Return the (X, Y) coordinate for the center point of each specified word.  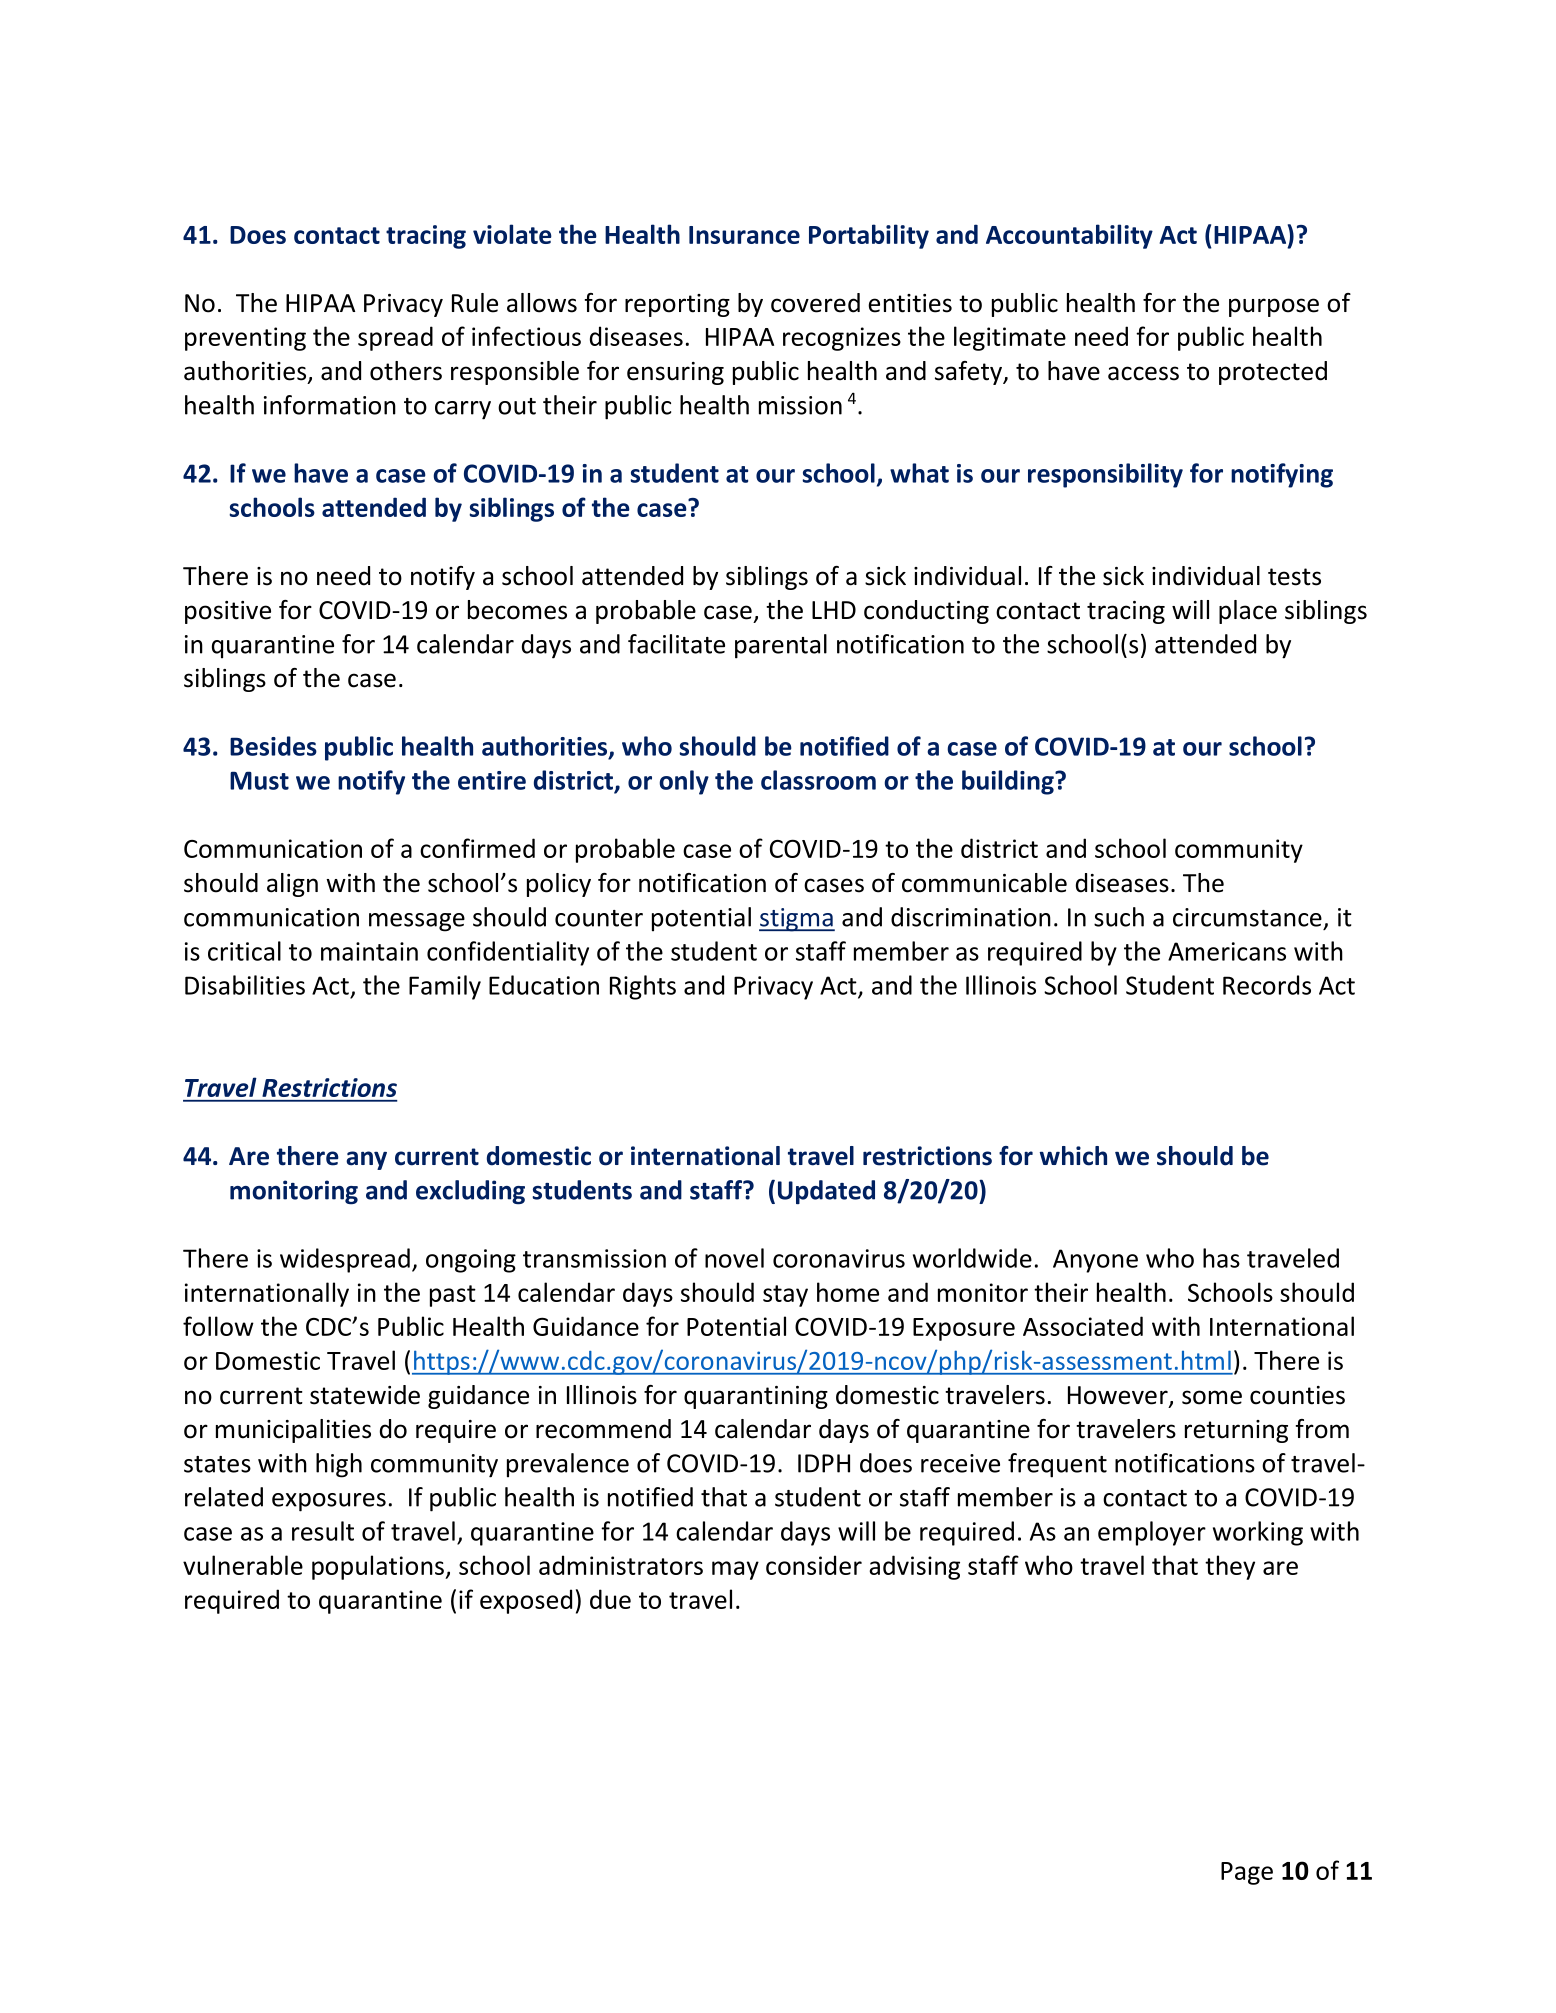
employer (1152, 1533)
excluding (470, 1192)
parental (781, 646)
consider (814, 1565)
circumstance (1247, 917)
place (1248, 612)
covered (815, 303)
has (1221, 1258)
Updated (826, 1192)
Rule (475, 303)
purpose (1274, 307)
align (292, 885)
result (323, 1531)
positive (228, 612)
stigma (797, 920)
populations (379, 1567)
